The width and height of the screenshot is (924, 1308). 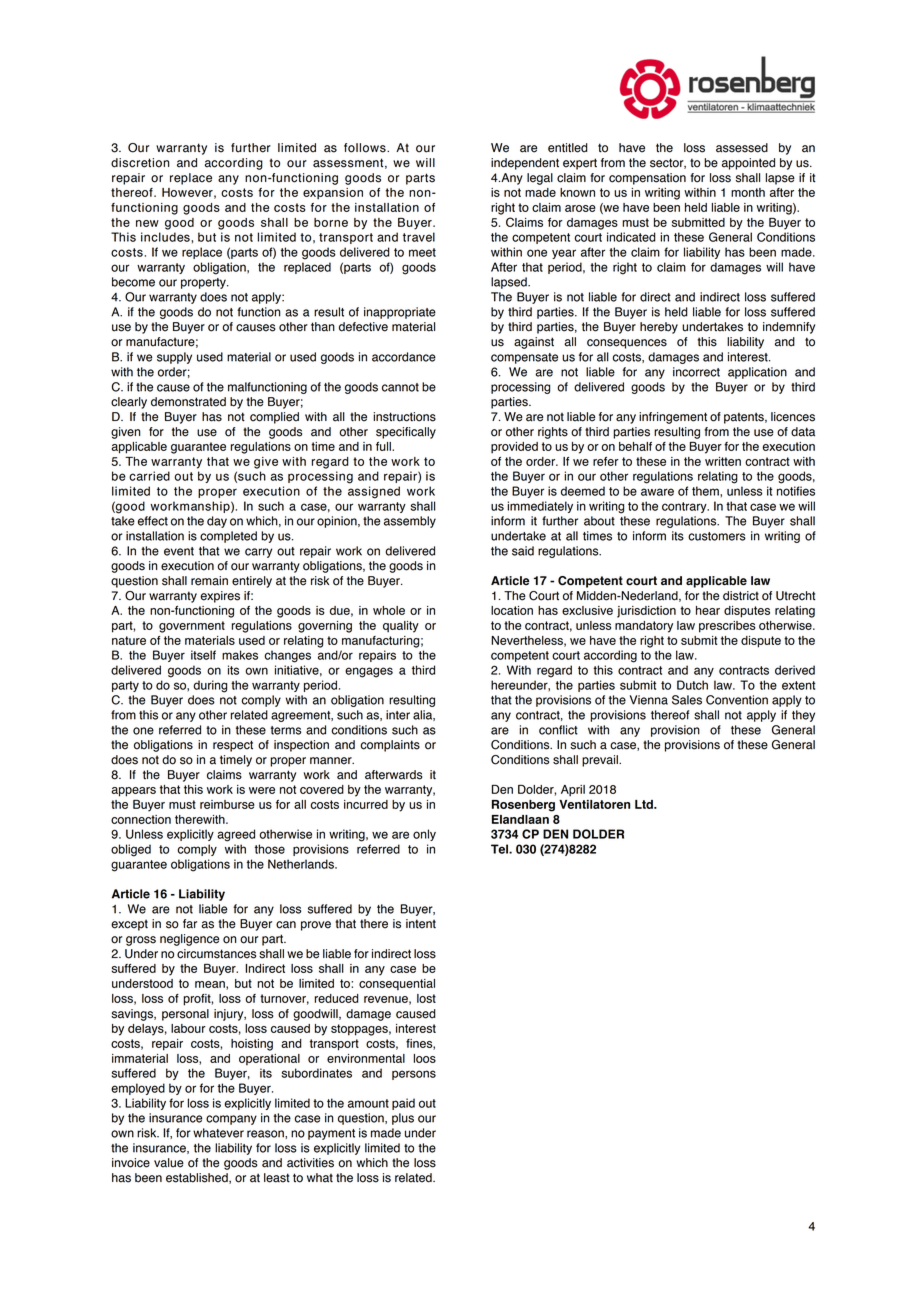 What do you see at coordinates (706, 491) in the screenshot?
I see `them` at bounding box center [706, 491].
